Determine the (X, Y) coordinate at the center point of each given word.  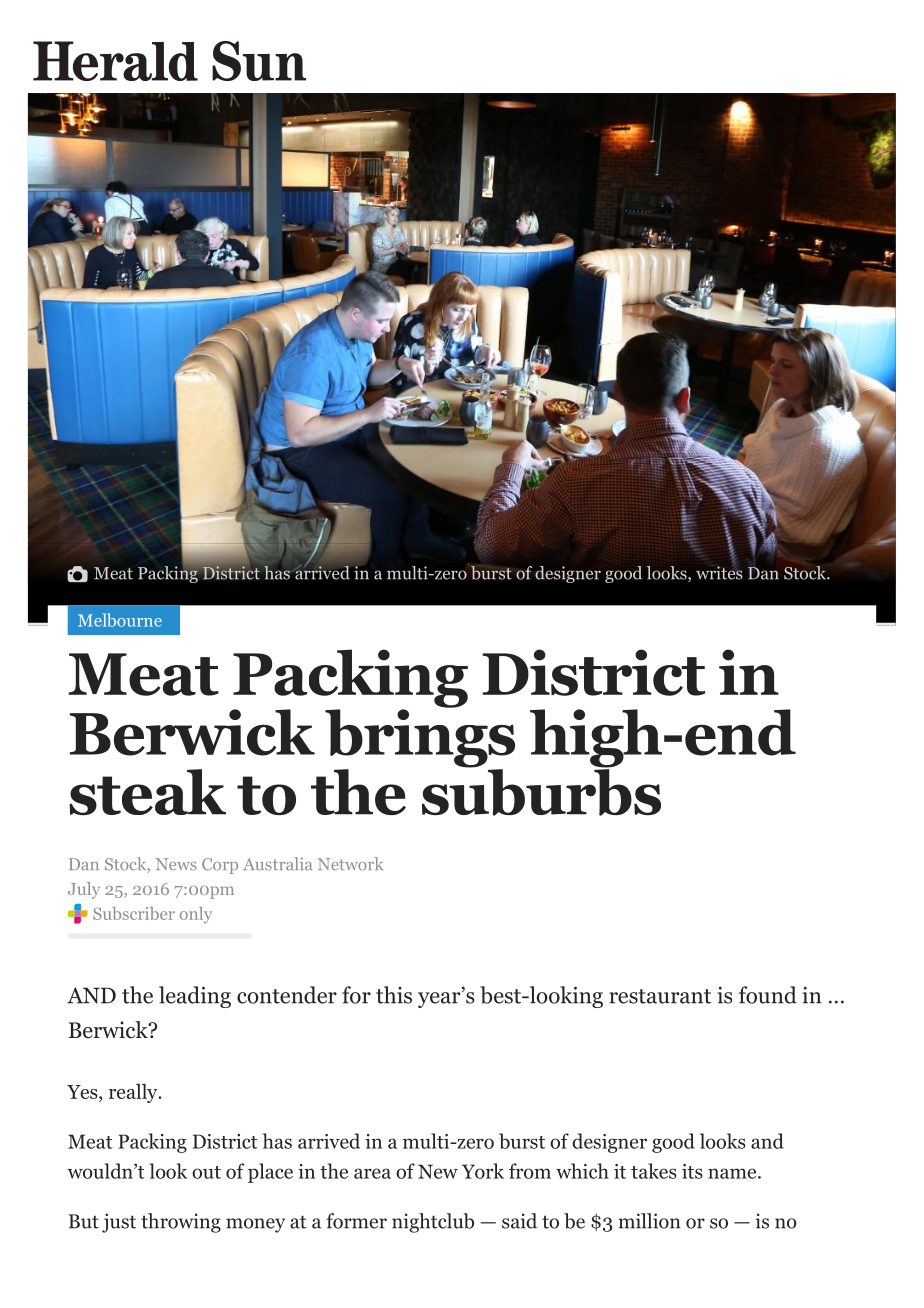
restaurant (660, 996)
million (649, 1221)
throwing (181, 1223)
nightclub (433, 1223)
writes (719, 572)
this (394, 995)
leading (195, 997)
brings (420, 738)
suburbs (541, 791)
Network (350, 864)
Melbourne (120, 620)
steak (147, 792)
